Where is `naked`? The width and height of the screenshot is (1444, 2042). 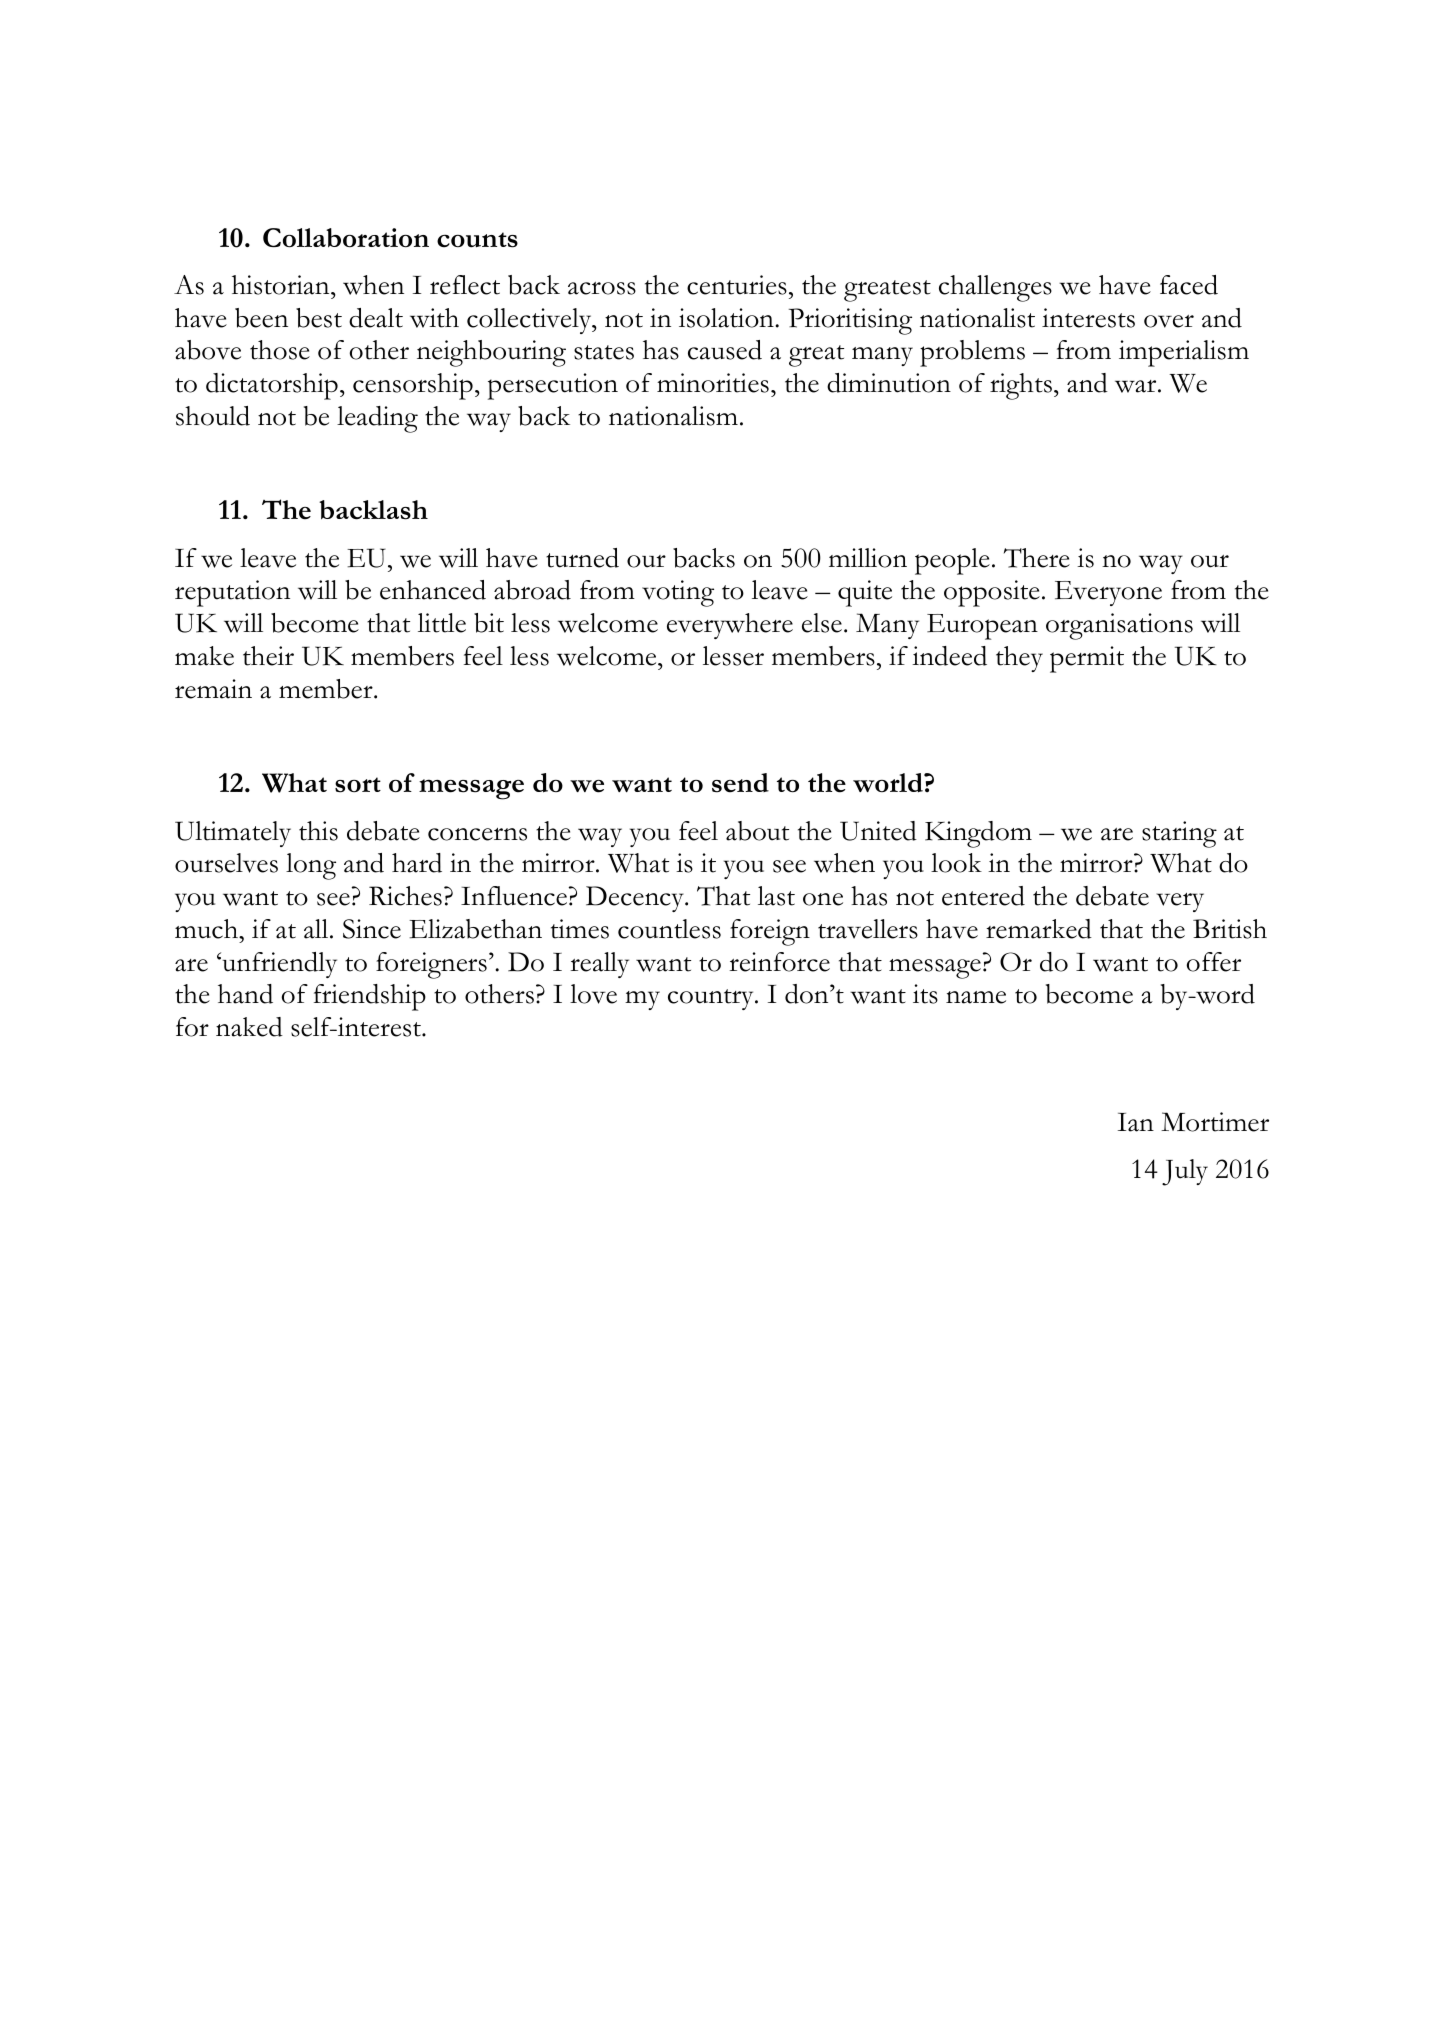
naked is located at coordinates (249, 1027).
